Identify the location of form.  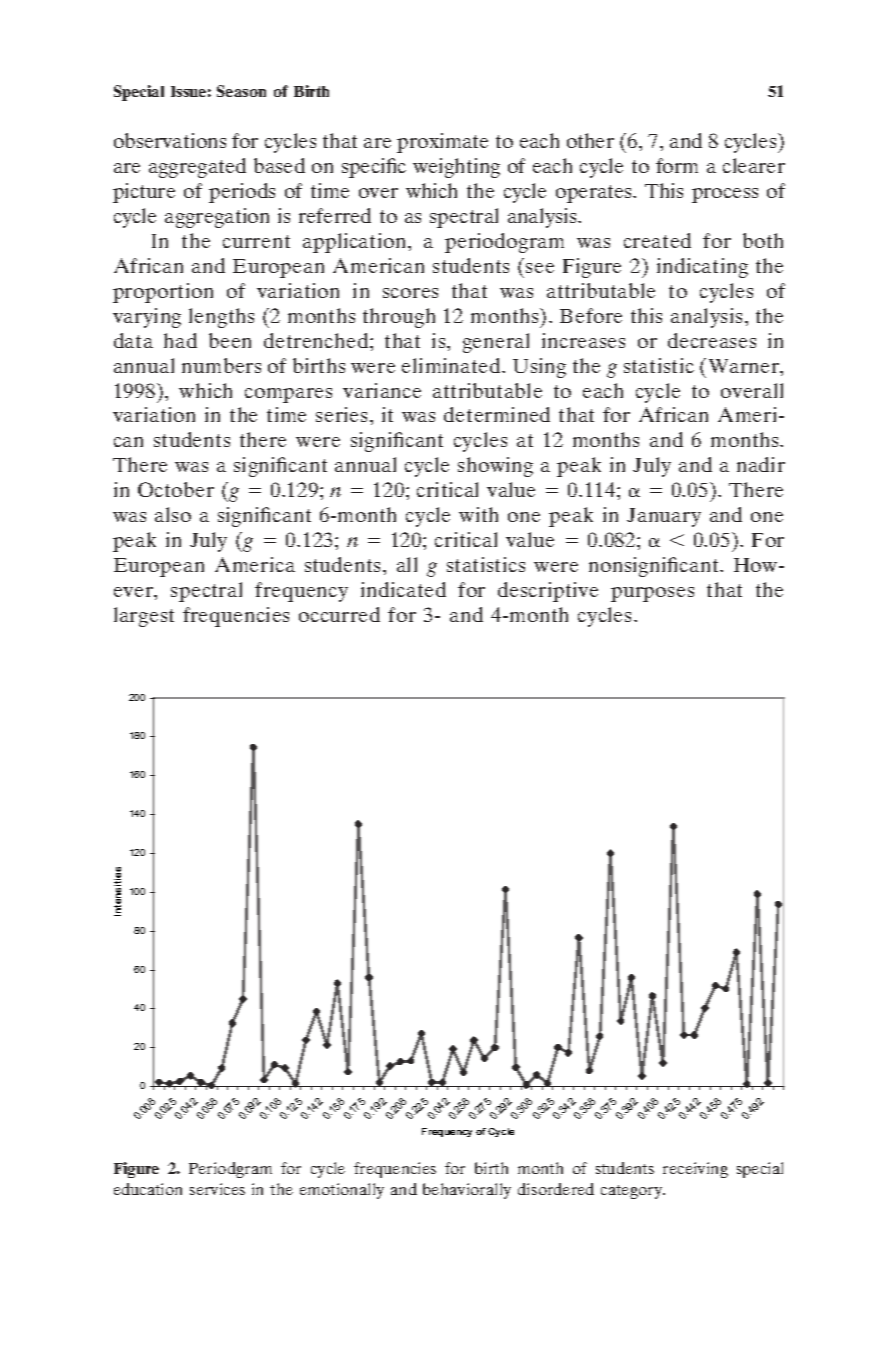
(677, 165).
